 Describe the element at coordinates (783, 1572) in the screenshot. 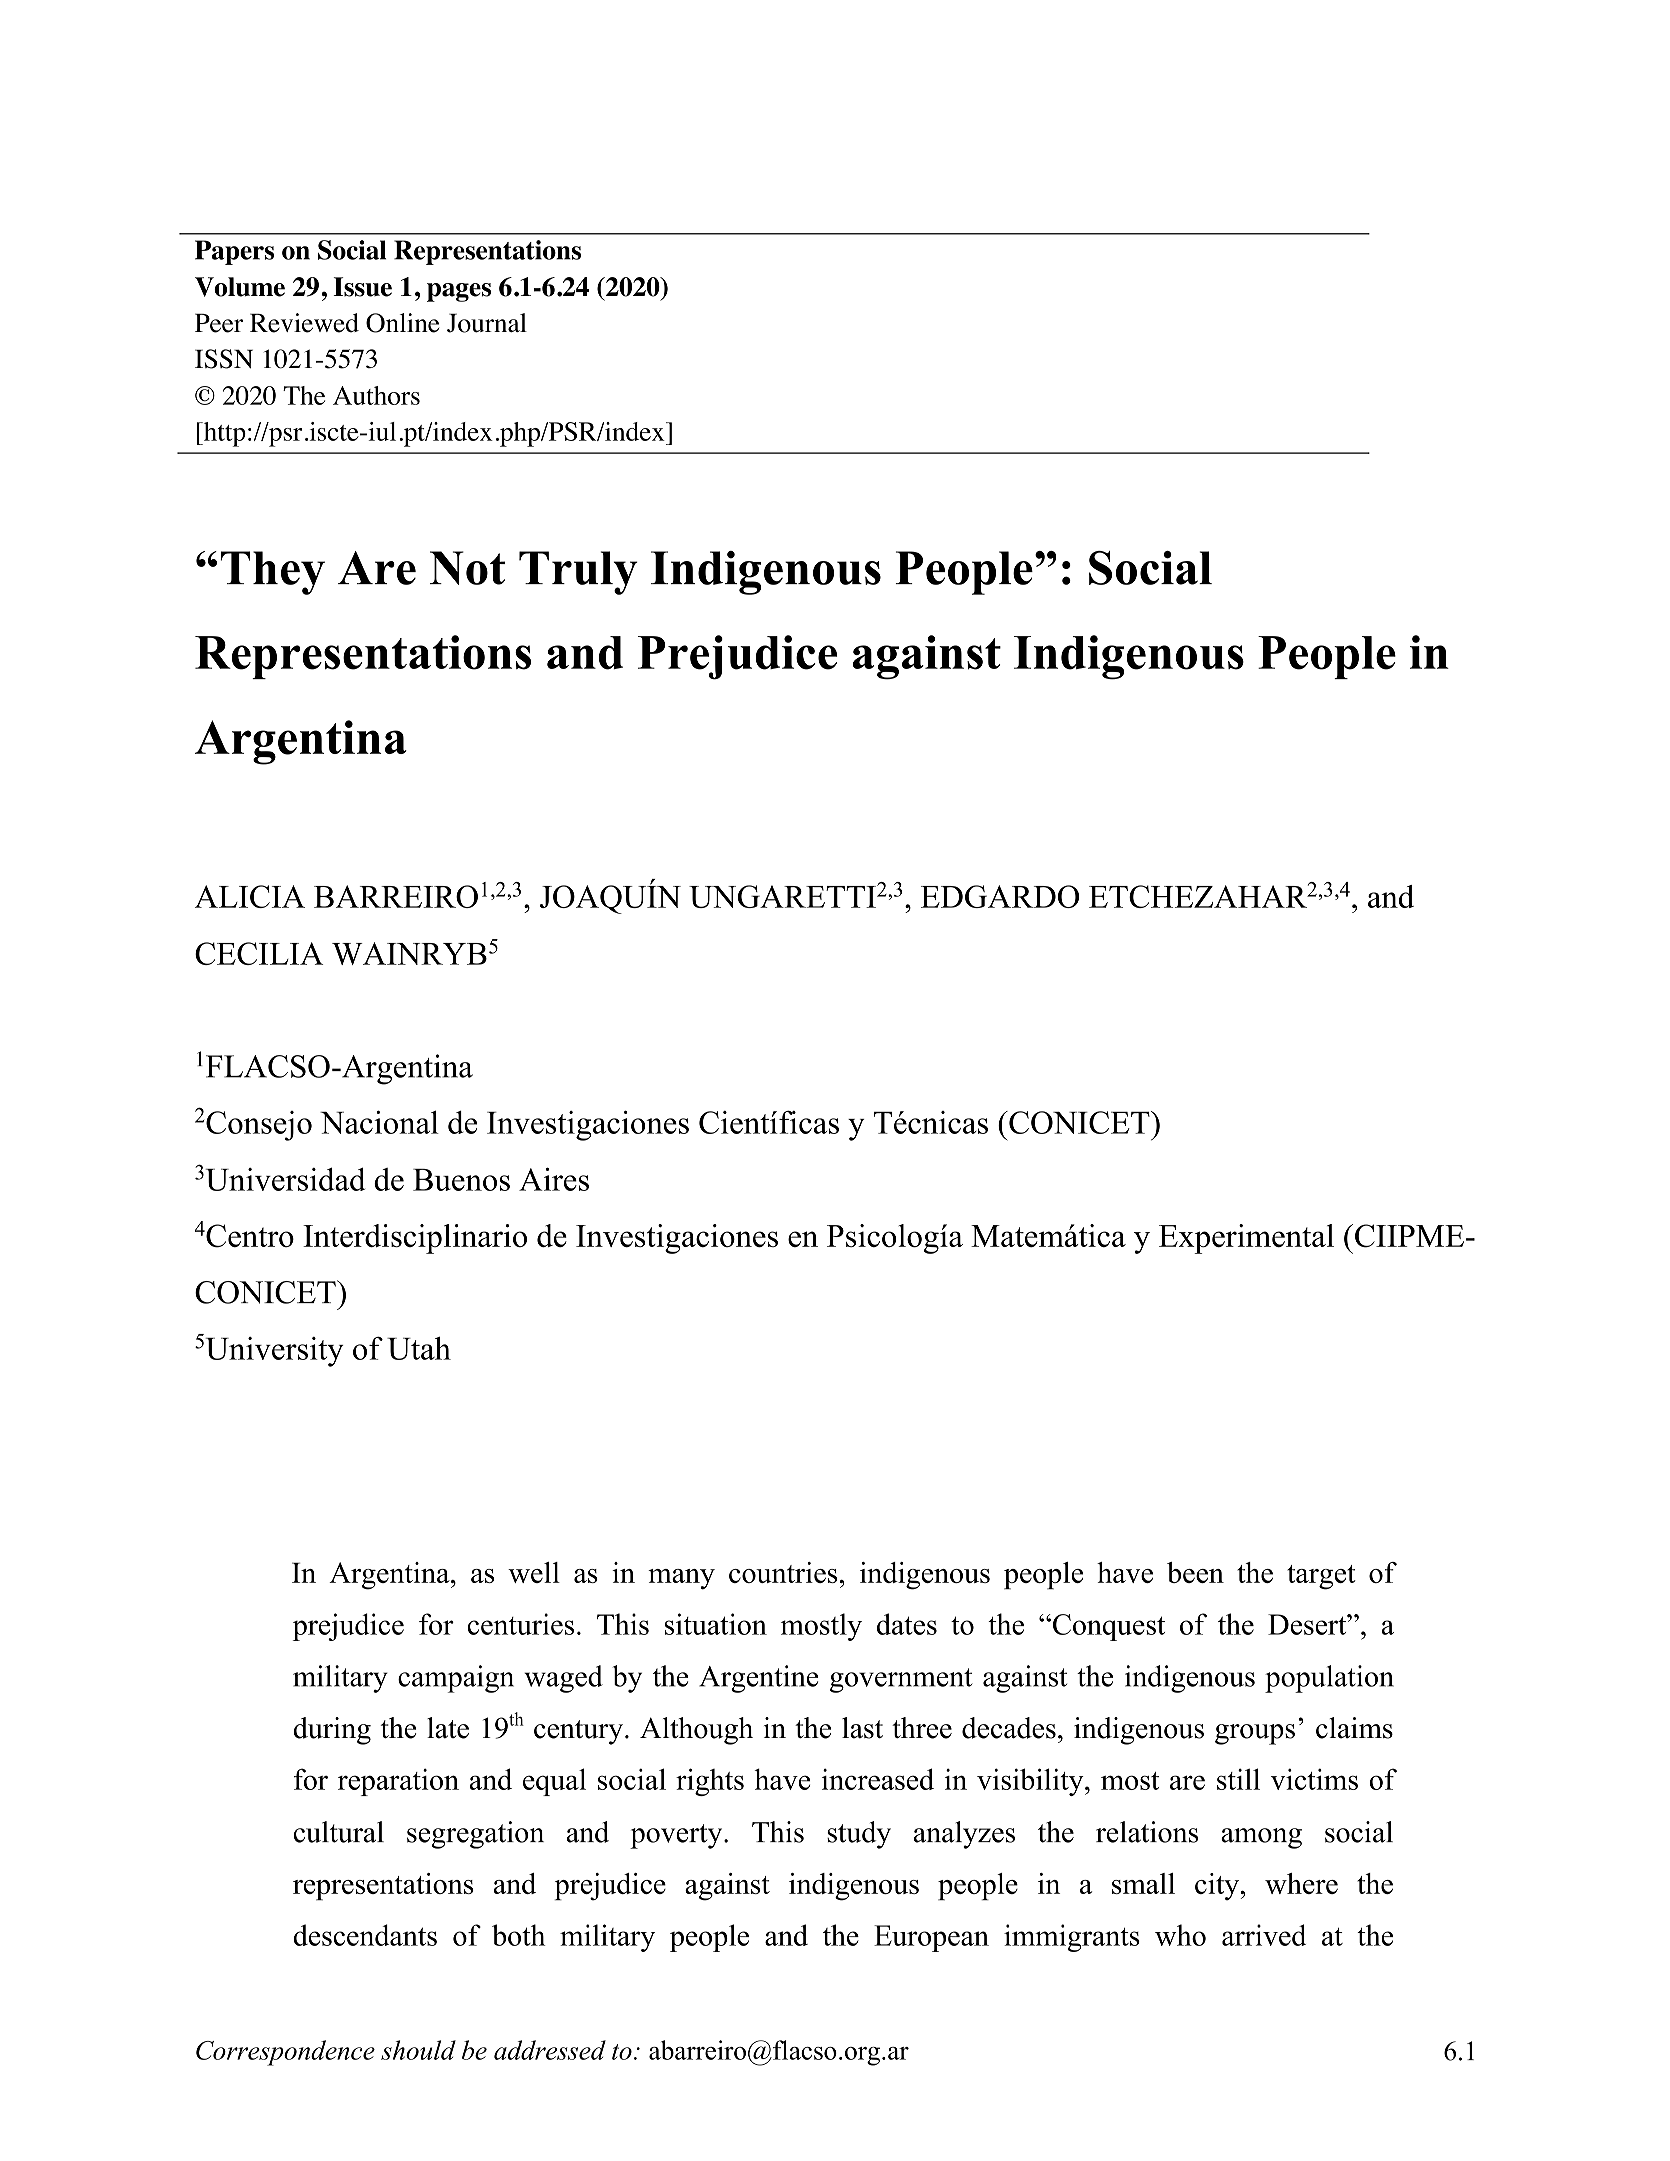

I see `countries` at that location.
